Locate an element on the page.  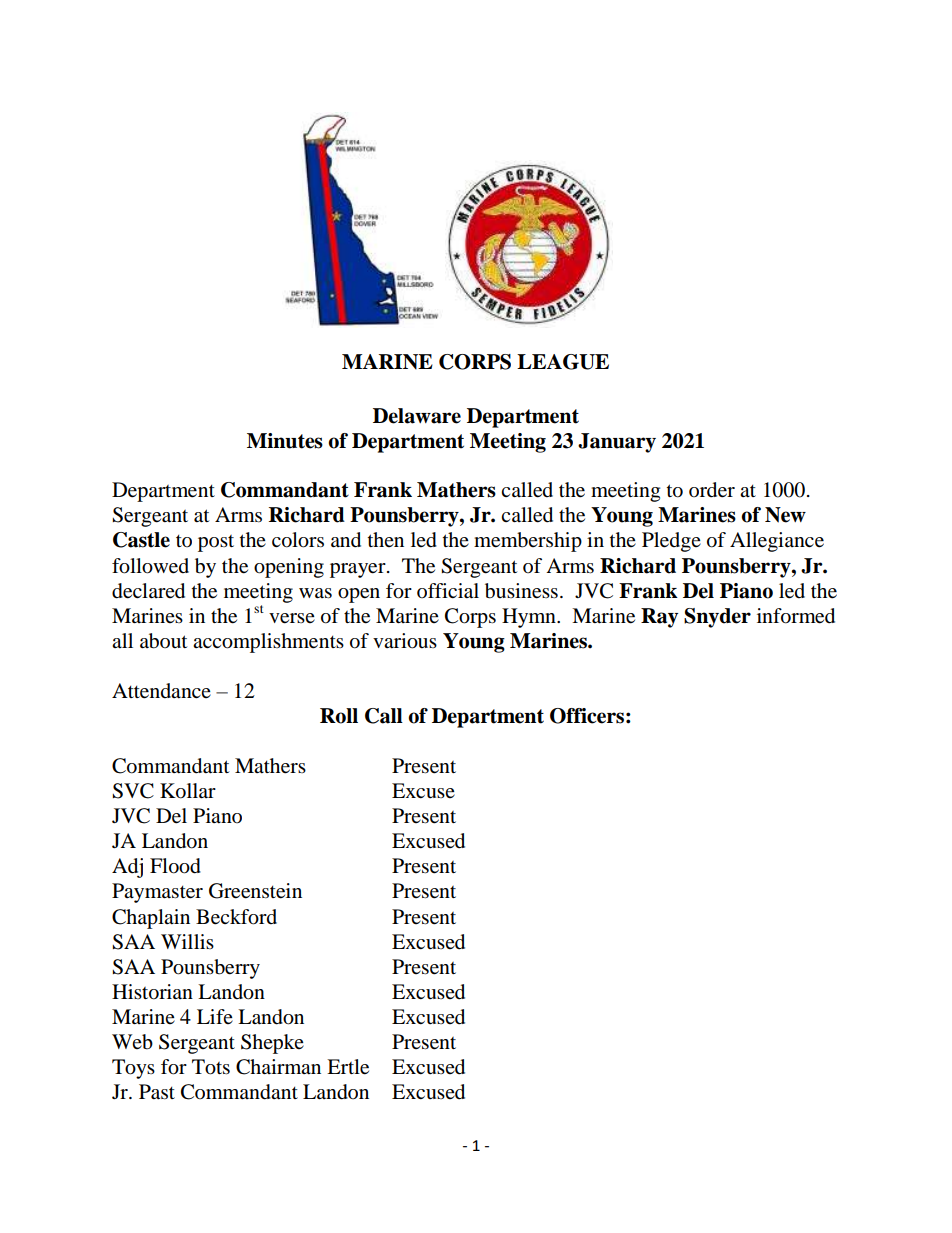
Flood is located at coordinates (175, 866).
